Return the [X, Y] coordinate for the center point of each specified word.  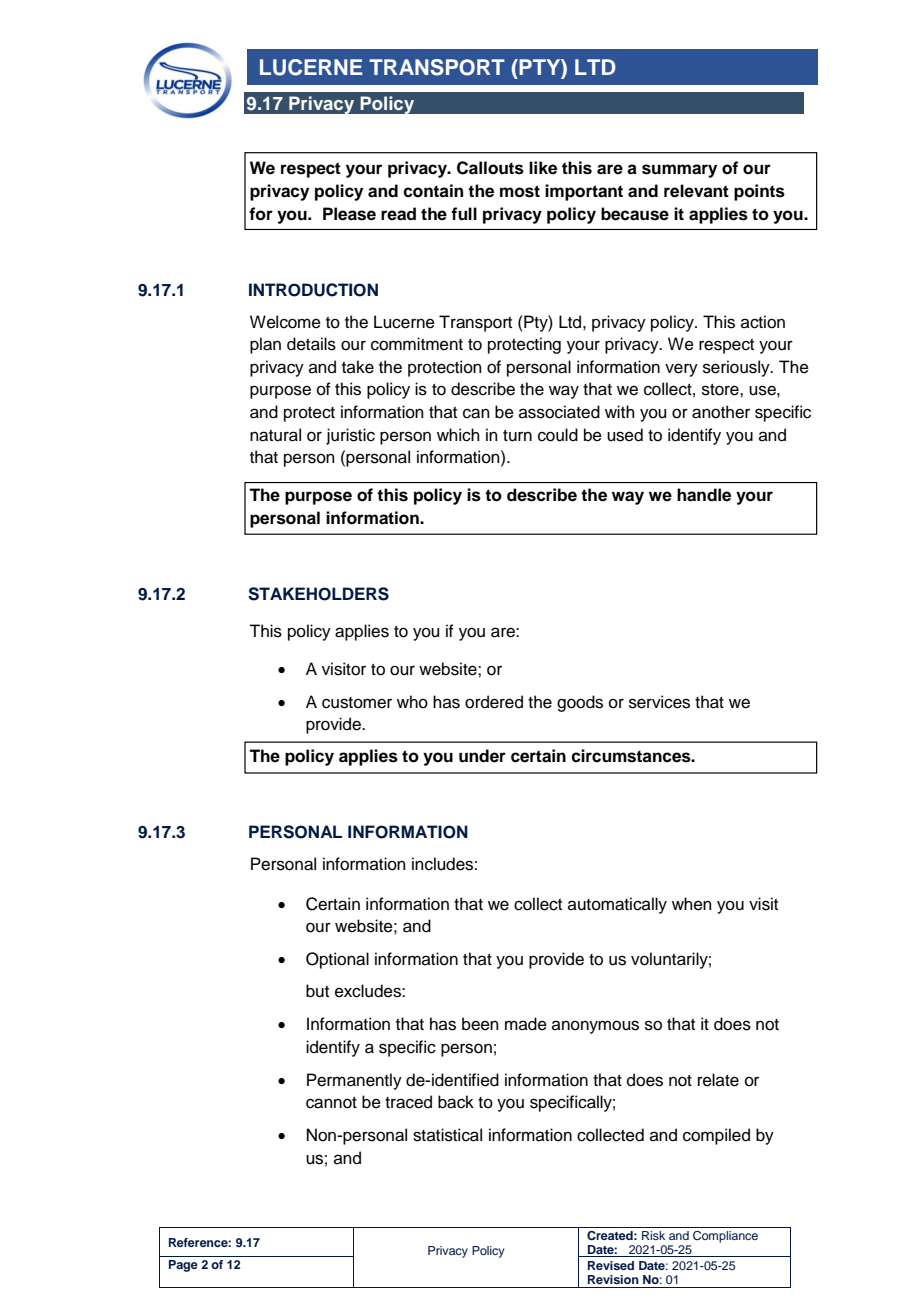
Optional [337, 960]
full [464, 214]
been [480, 1024]
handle [704, 495]
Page [183, 1266]
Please [349, 214]
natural [275, 435]
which [458, 435]
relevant [696, 191]
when [692, 904]
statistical [447, 1135]
